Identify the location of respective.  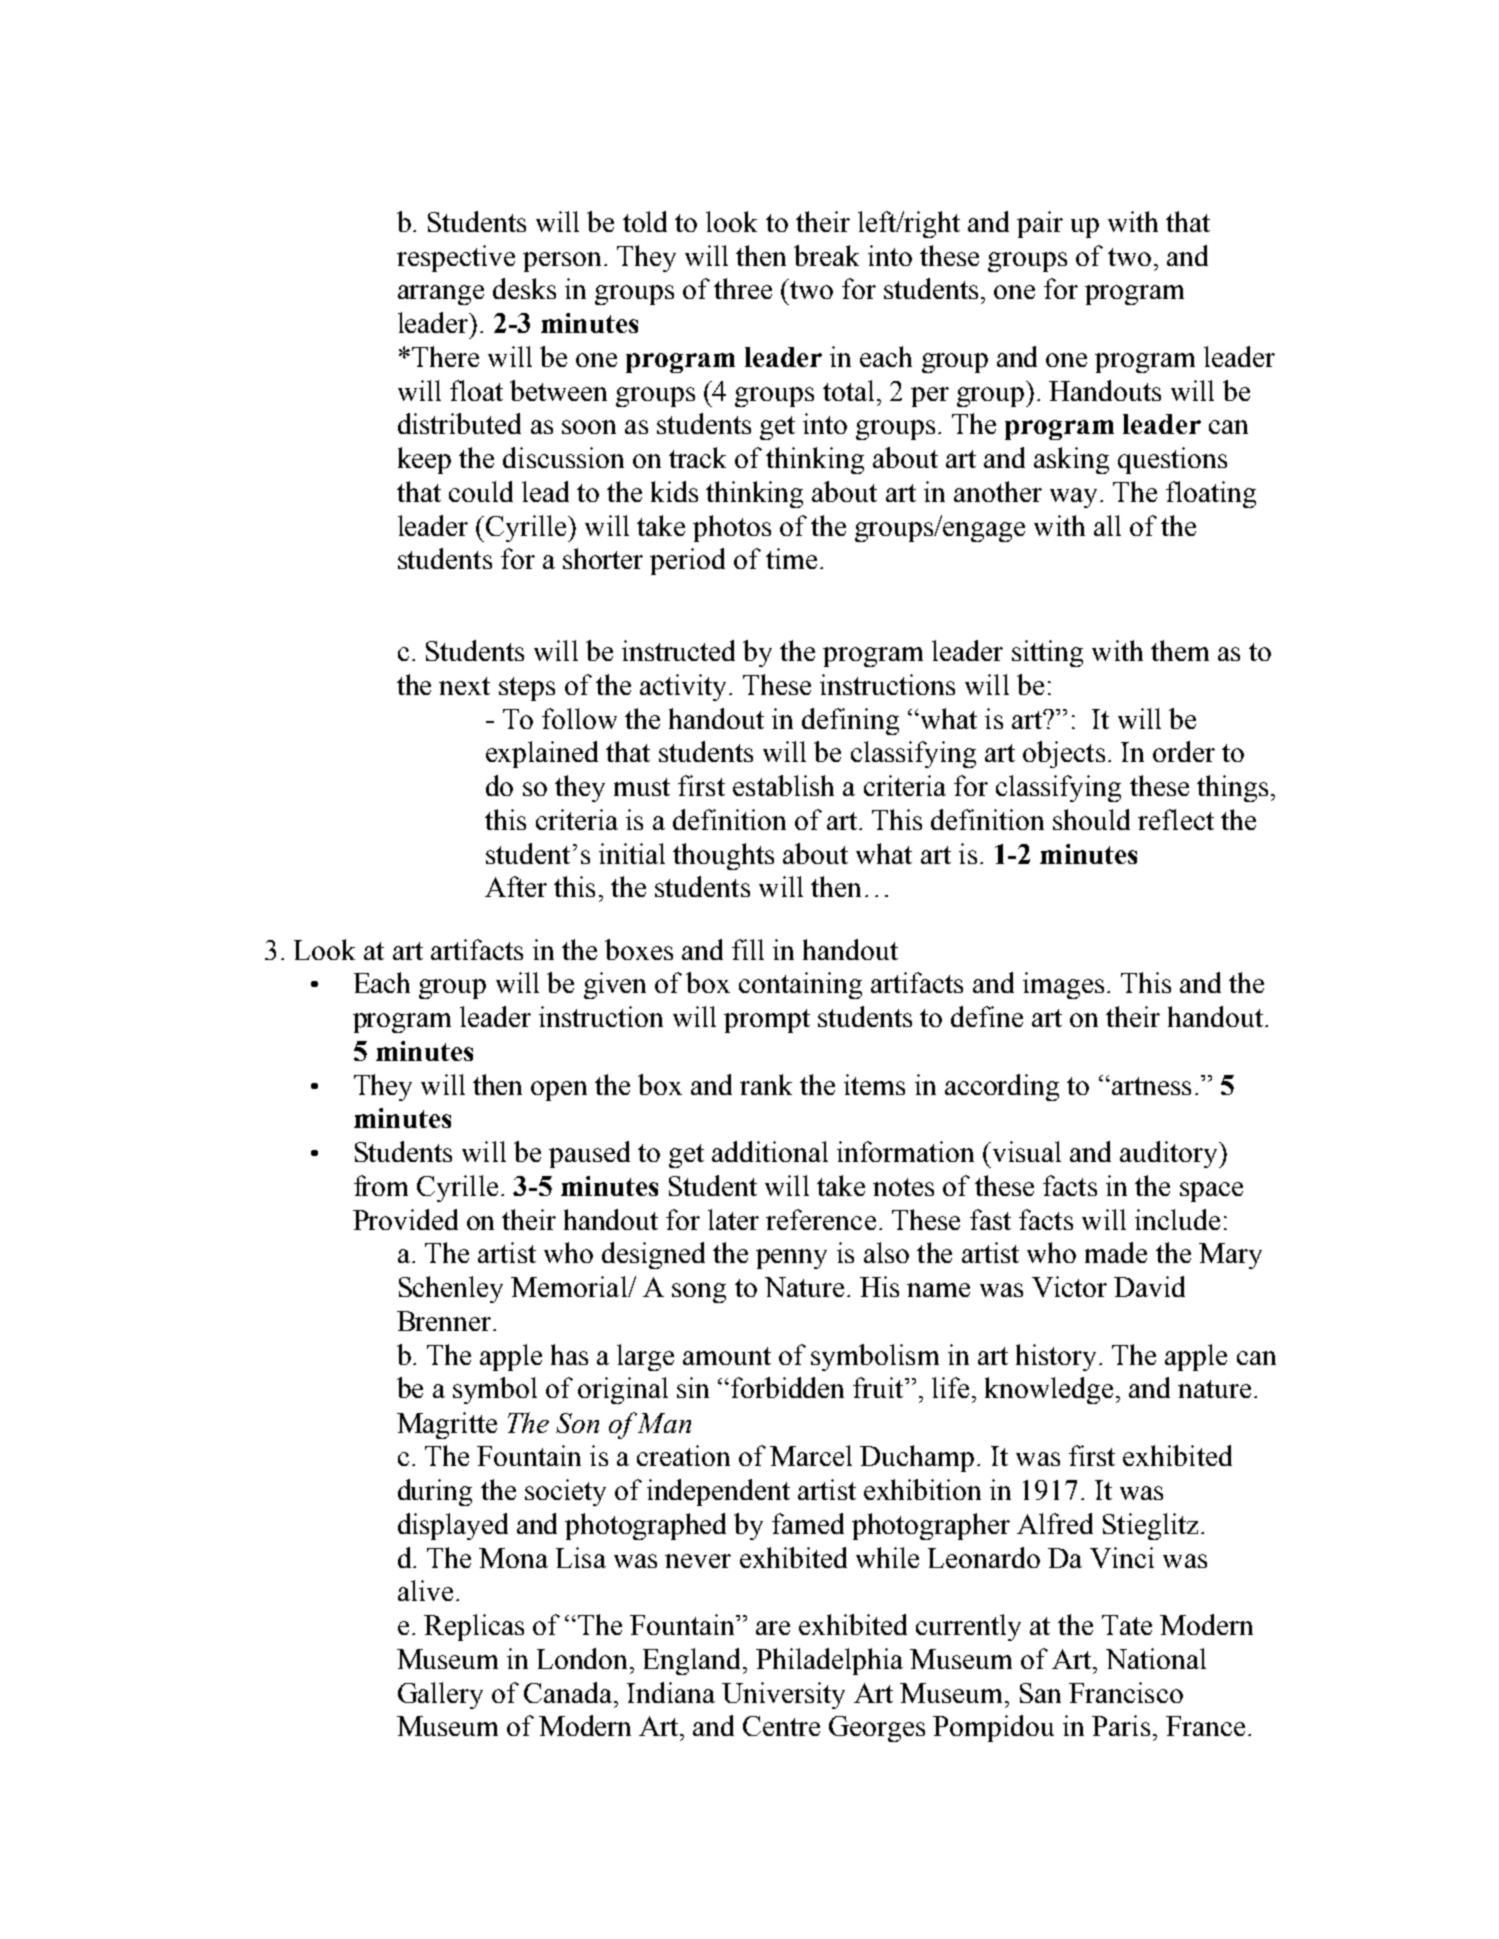
(456, 258).
